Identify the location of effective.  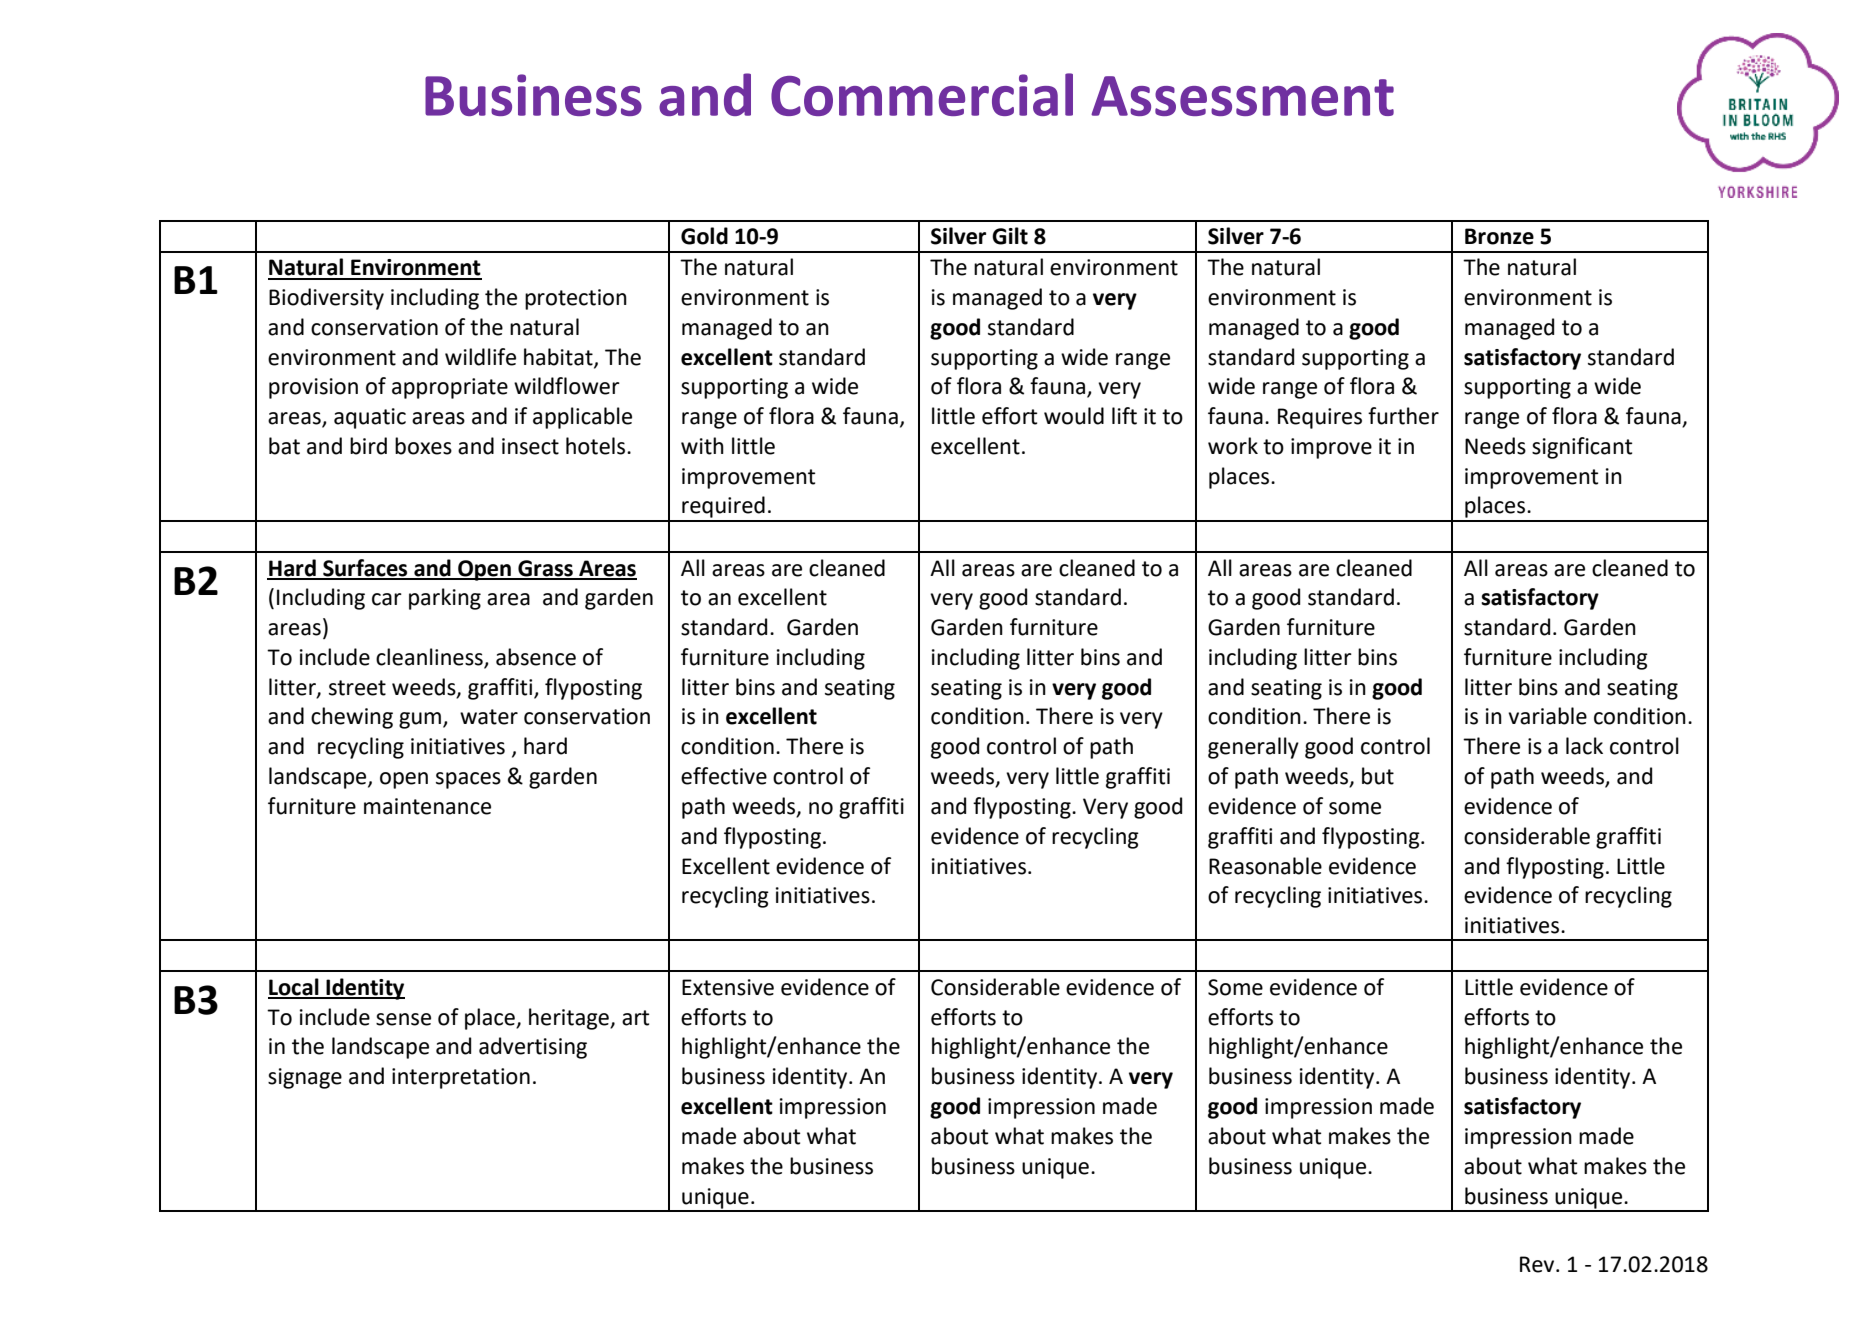
(724, 776).
